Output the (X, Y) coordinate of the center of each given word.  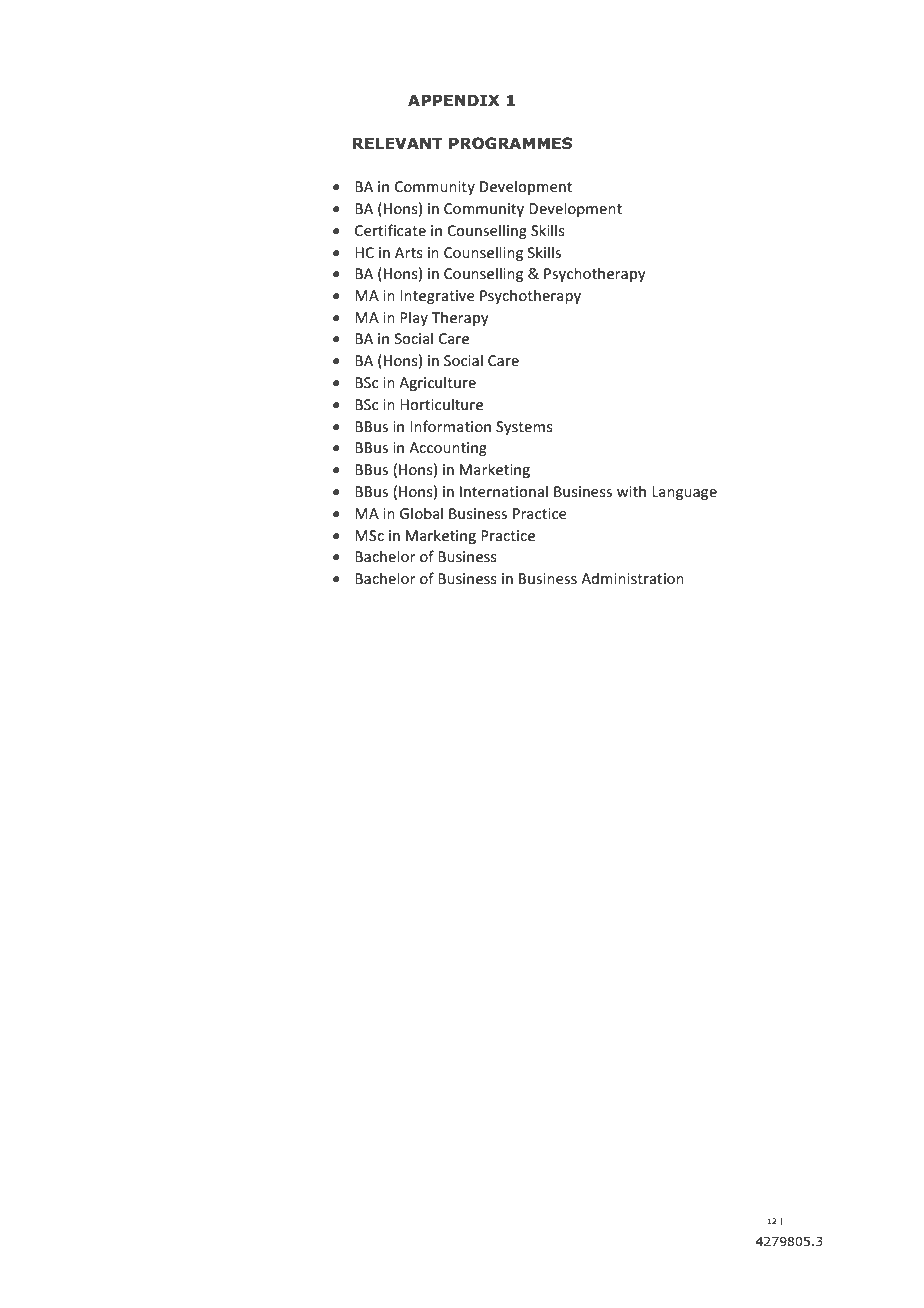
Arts (409, 252)
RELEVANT (398, 143)
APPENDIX (454, 100)
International (504, 491)
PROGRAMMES (510, 143)
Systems (524, 428)
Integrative (437, 297)
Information (450, 426)
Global (421, 513)
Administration (632, 578)
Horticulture (441, 404)
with (631, 491)
